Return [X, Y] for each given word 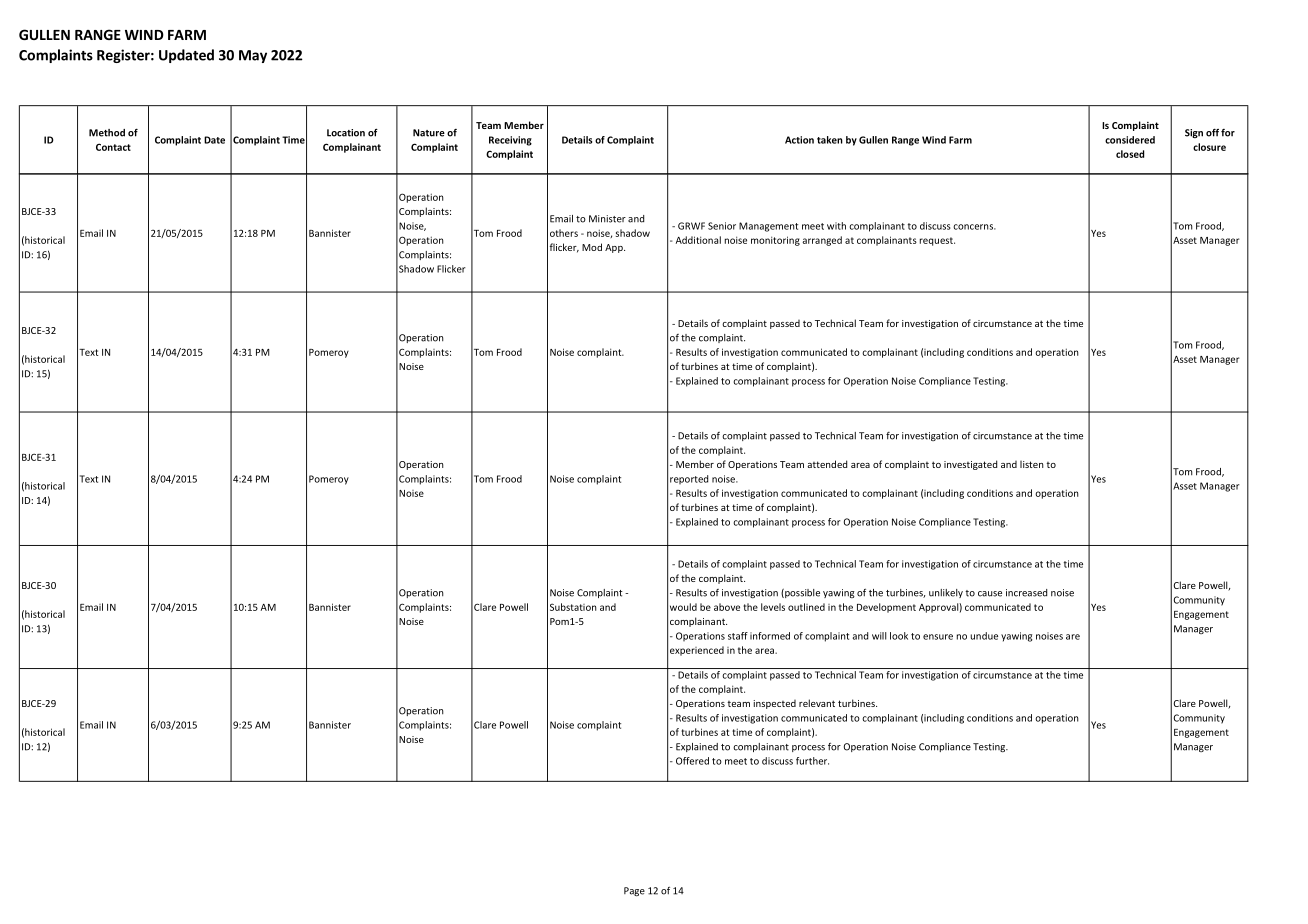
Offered [692, 761]
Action [799, 140]
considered [1130, 140]
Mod [592, 247]
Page [634, 891]
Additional [698, 240]
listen [1032, 464]
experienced [697, 651]
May [253, 56]
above [727, 607]
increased [1026, 593]
